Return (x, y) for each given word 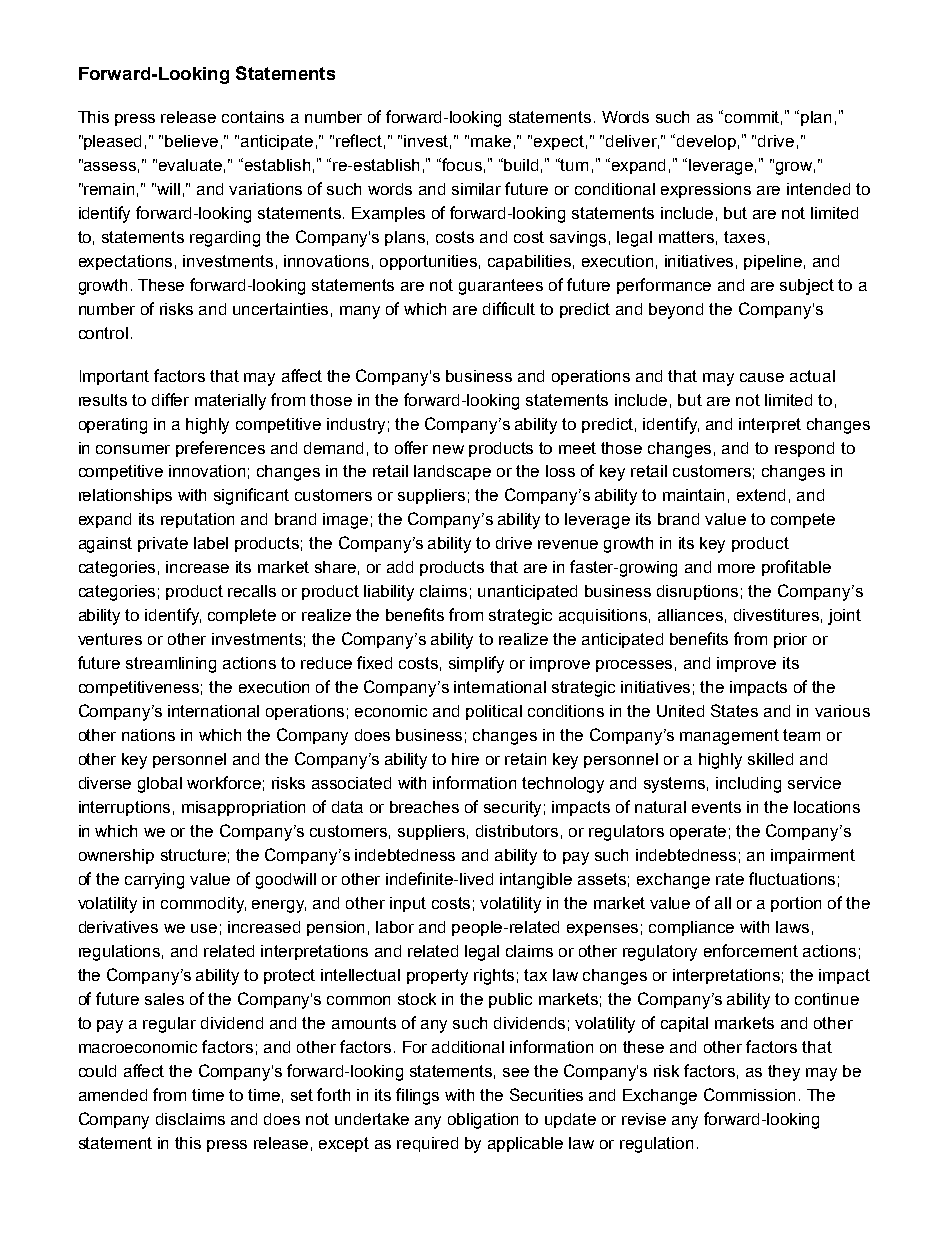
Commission (749, 1094)
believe (191, 141)
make (491, 141)
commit (753, 118)
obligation (483, 1121)
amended (113, 1095)
